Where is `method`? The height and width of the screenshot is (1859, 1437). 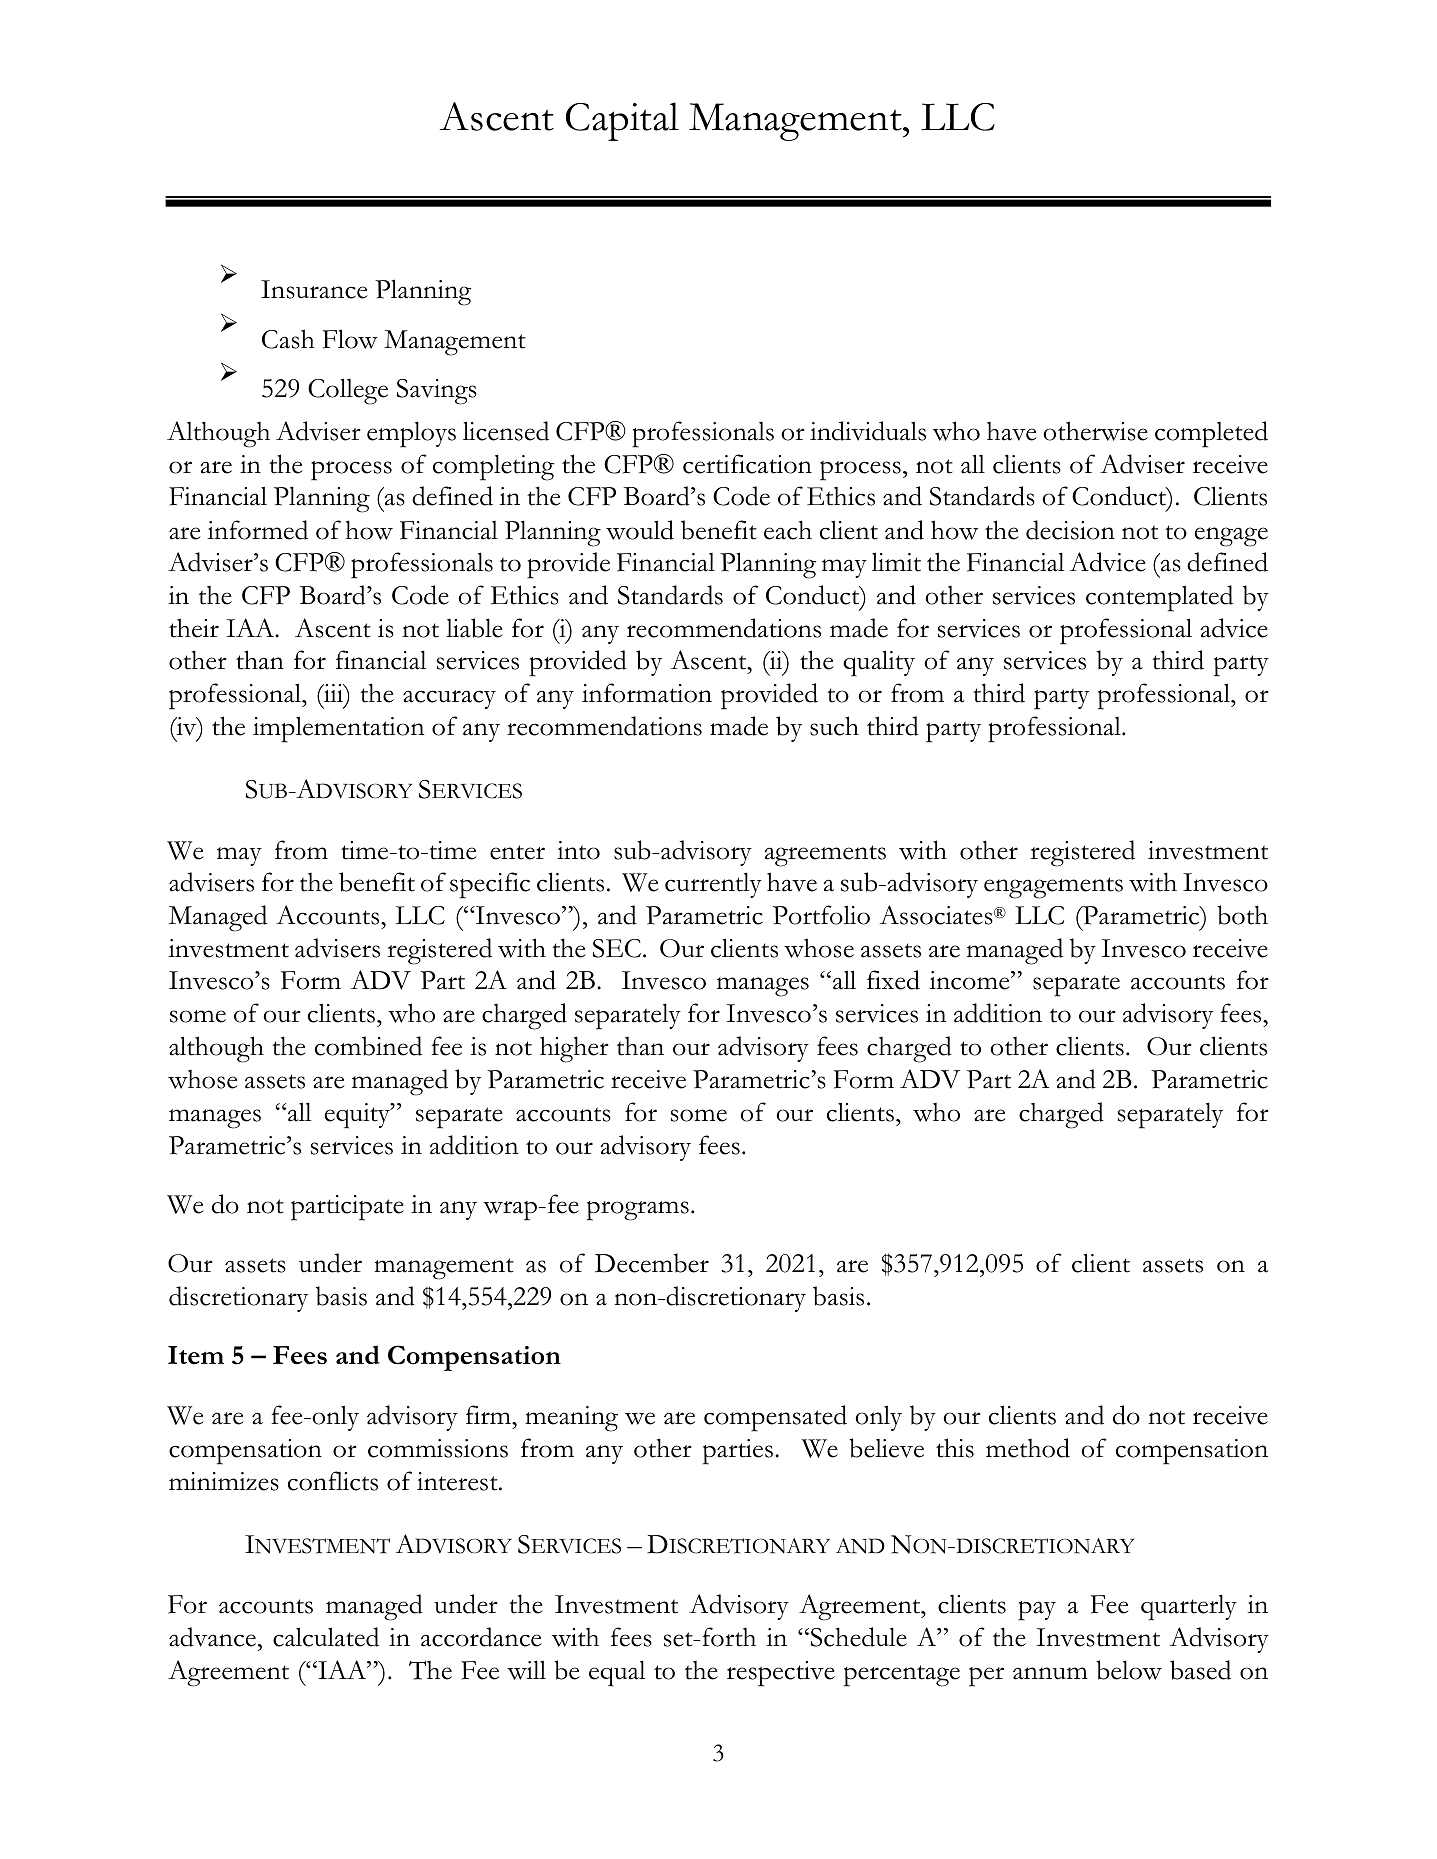 method is located at coordinates (1028, 1448).
